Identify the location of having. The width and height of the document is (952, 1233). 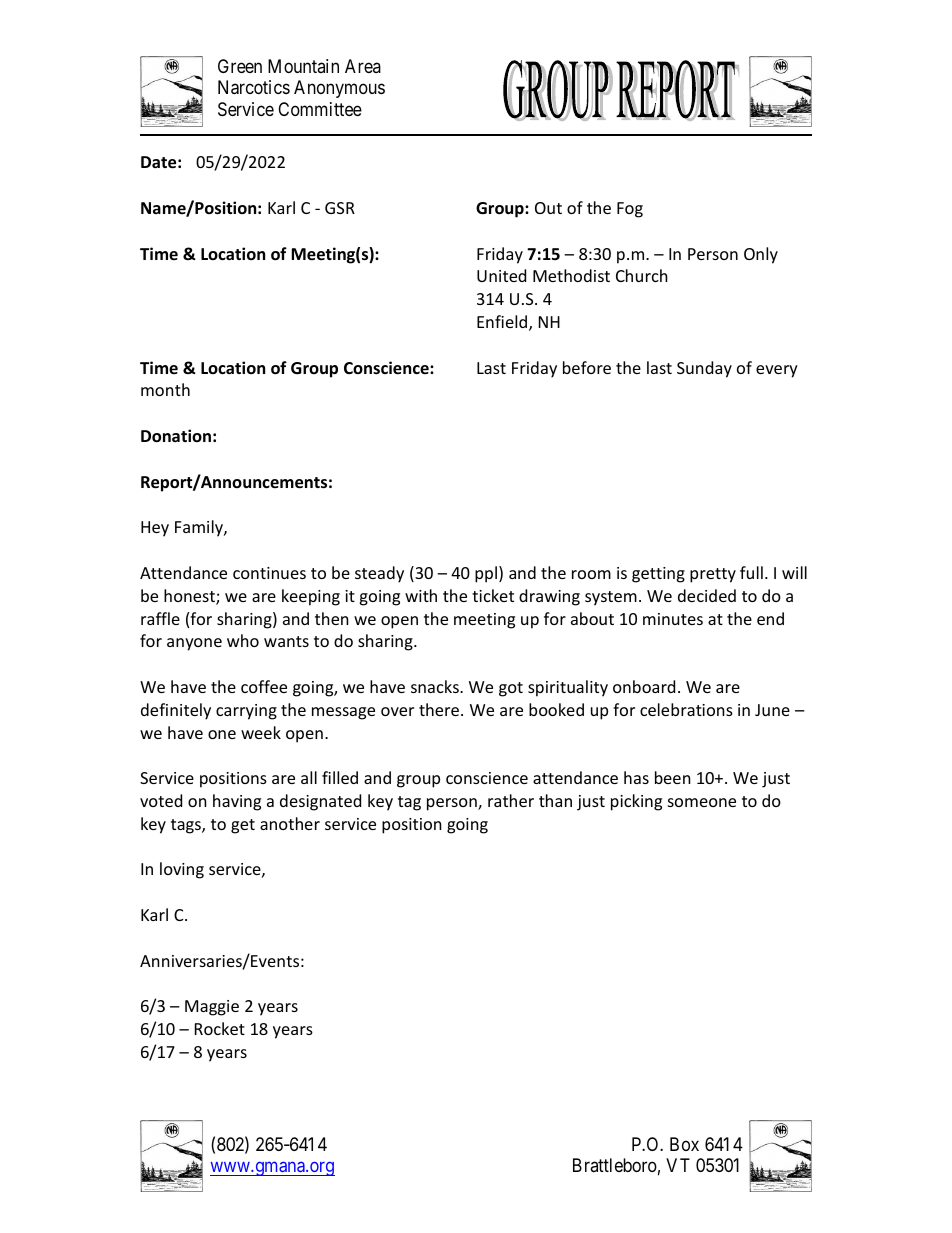
(237, 802).
